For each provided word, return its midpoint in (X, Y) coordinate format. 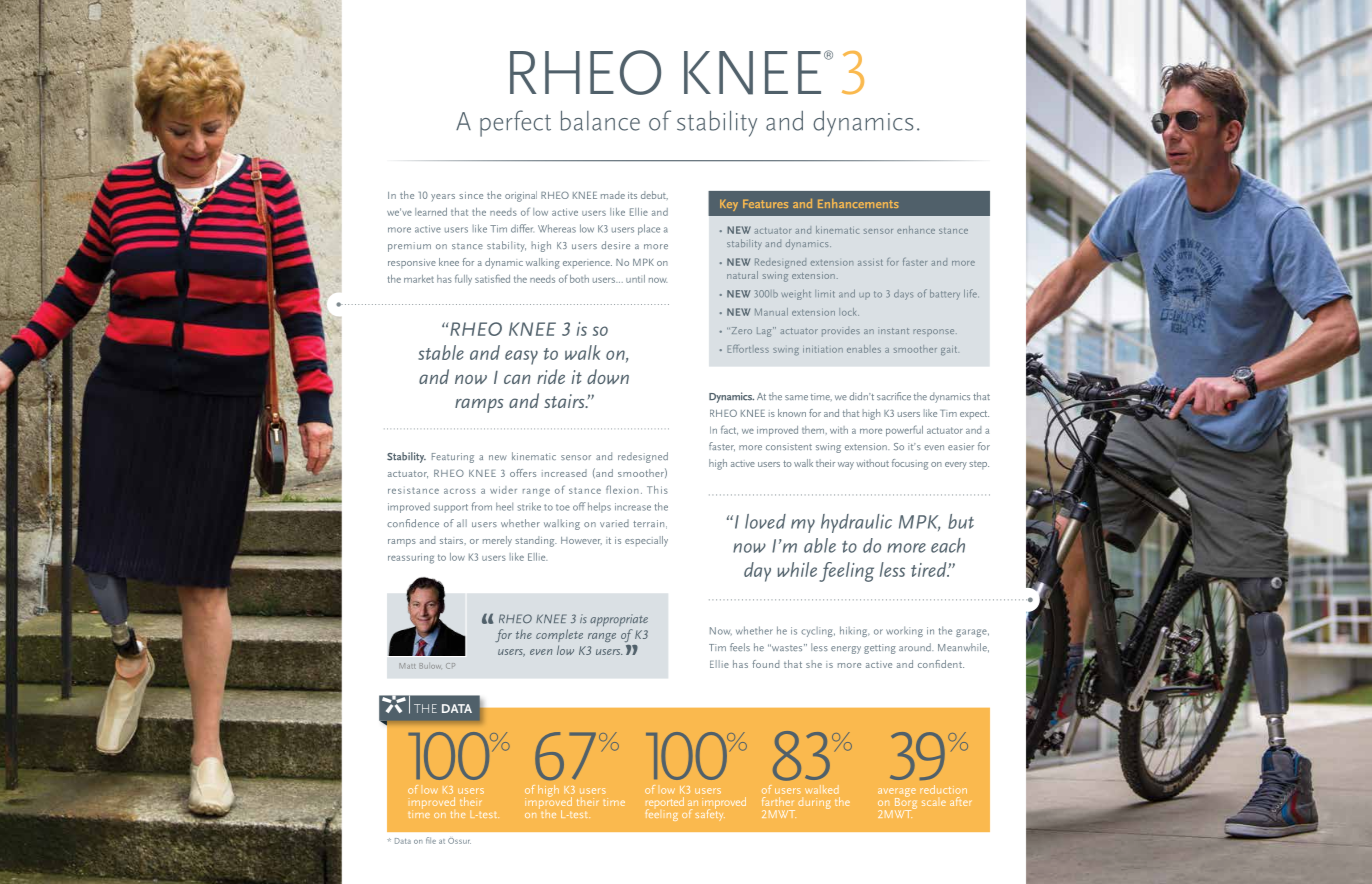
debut (654, 195)
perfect (515, 123)
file (431, 840)
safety (710, 814)
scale (934, 803)
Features (765, 204)
